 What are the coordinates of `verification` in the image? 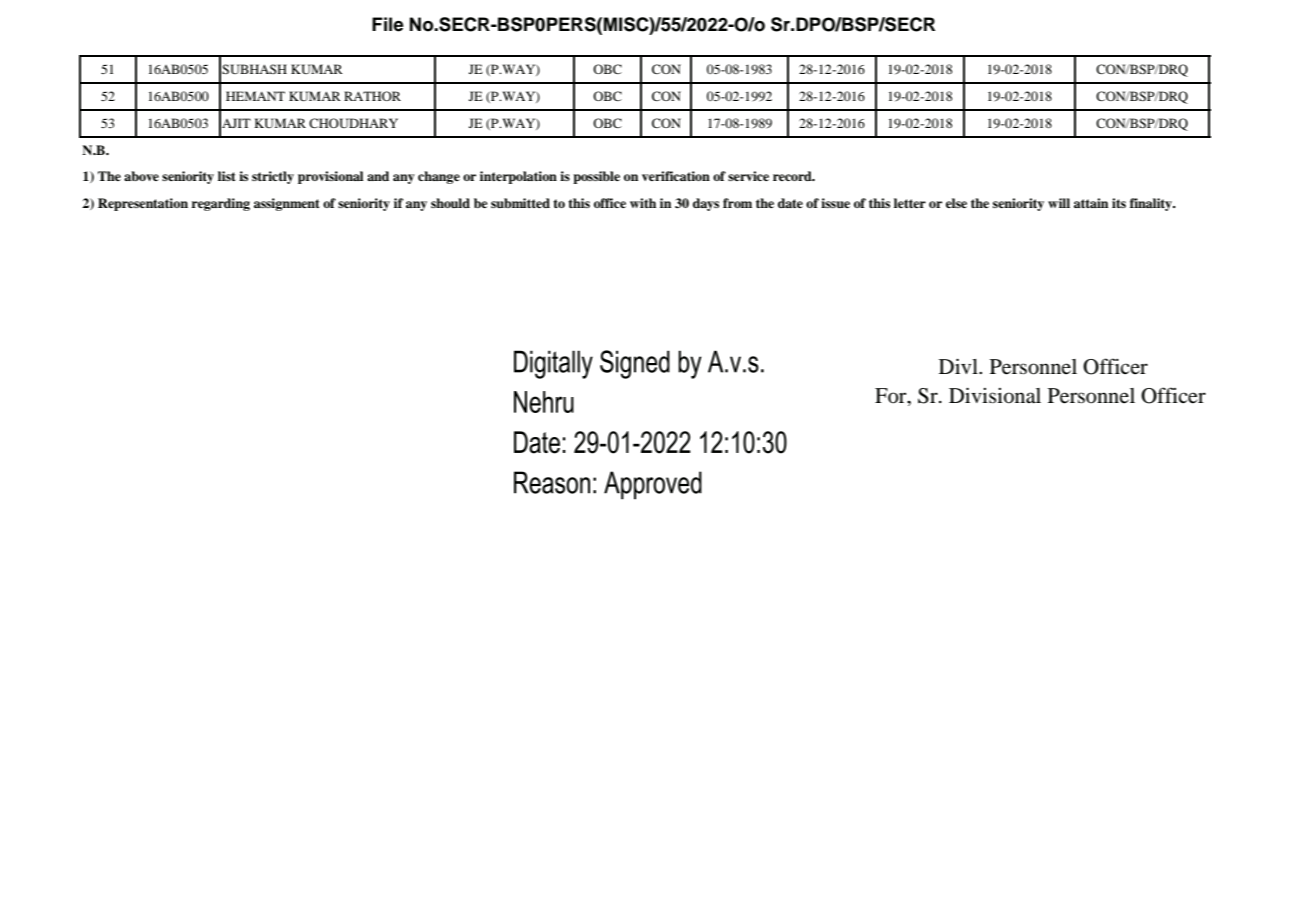 It's located at (676, 176).
